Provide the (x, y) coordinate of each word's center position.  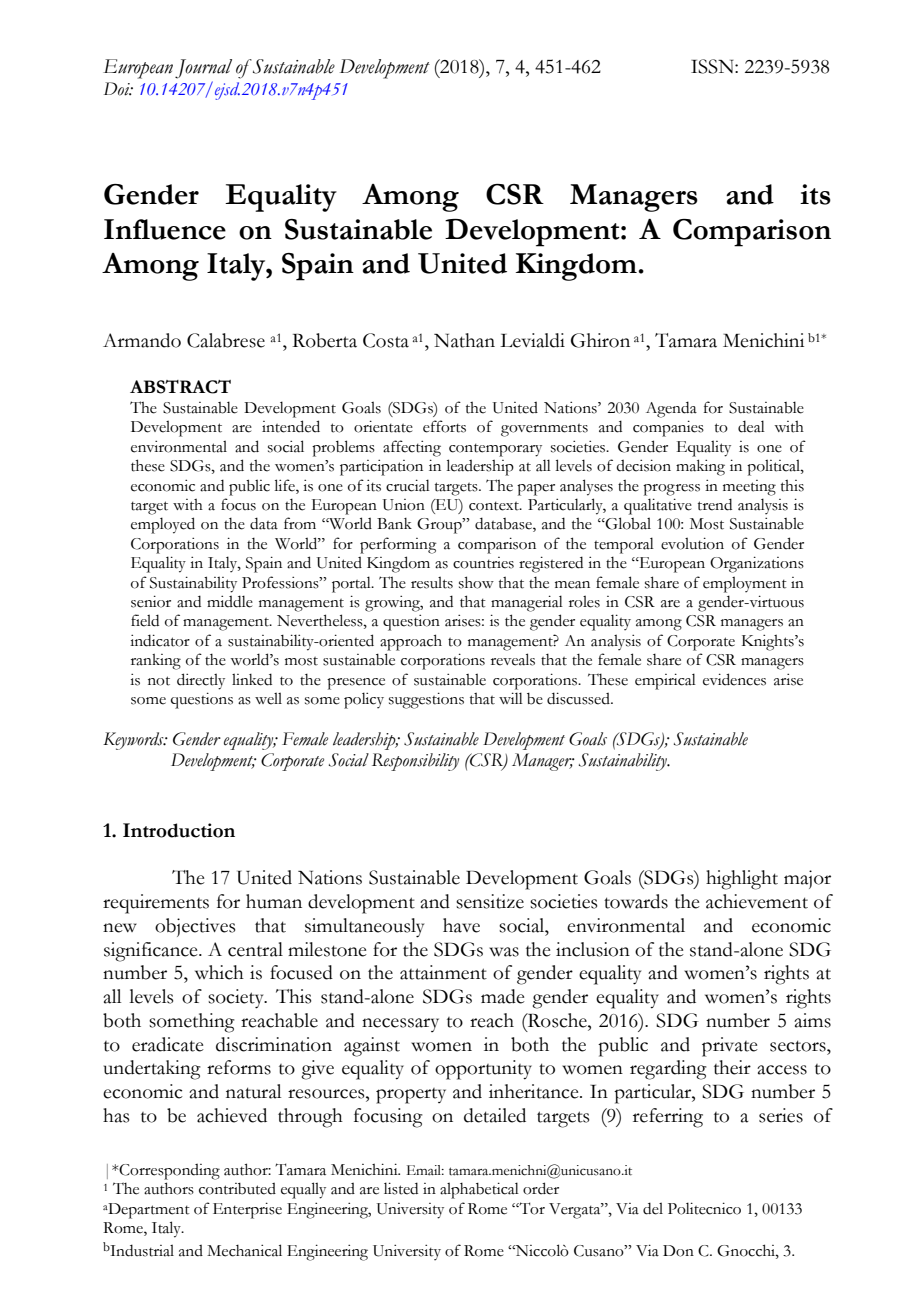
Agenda (671, 409)
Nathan (464, 340)
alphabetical (479, 1190)
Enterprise (247, 1210)
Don (678, 1251)
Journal (203, 69)
